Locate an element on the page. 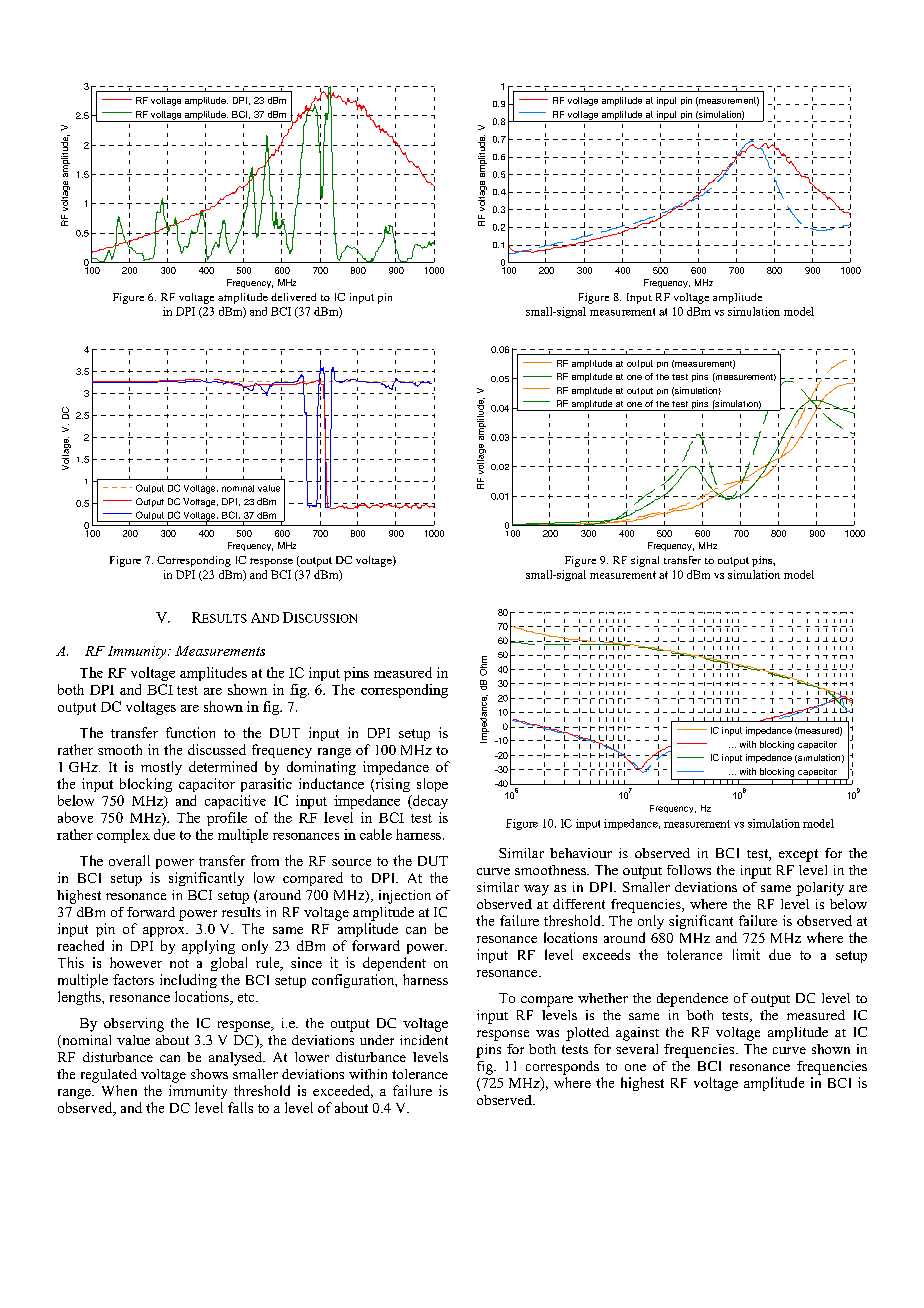 The image size is (924, 1308). When is located at coordinates (119, 1090).
